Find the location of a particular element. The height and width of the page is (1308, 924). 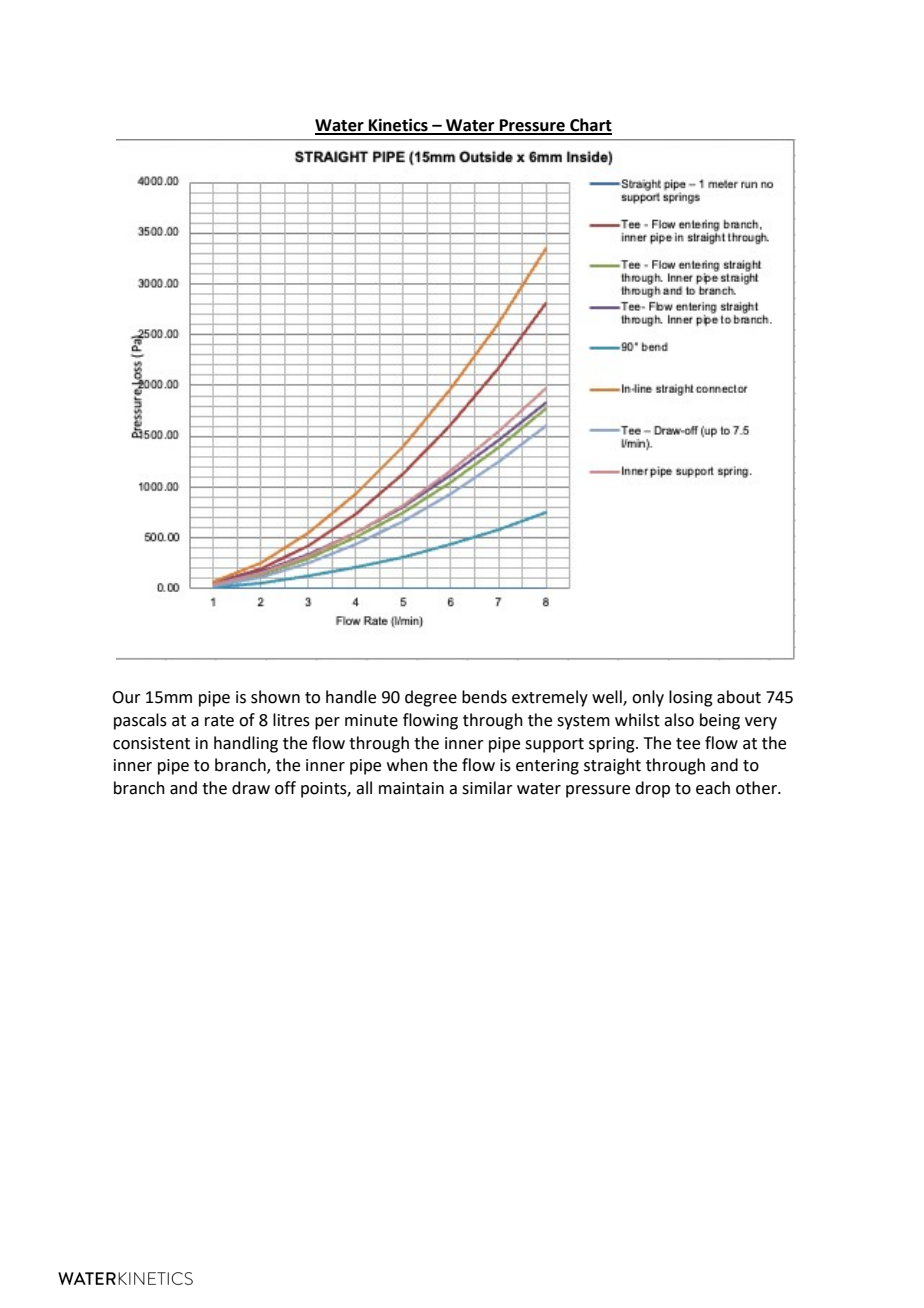

Our is located at coordinates (126, 697).
